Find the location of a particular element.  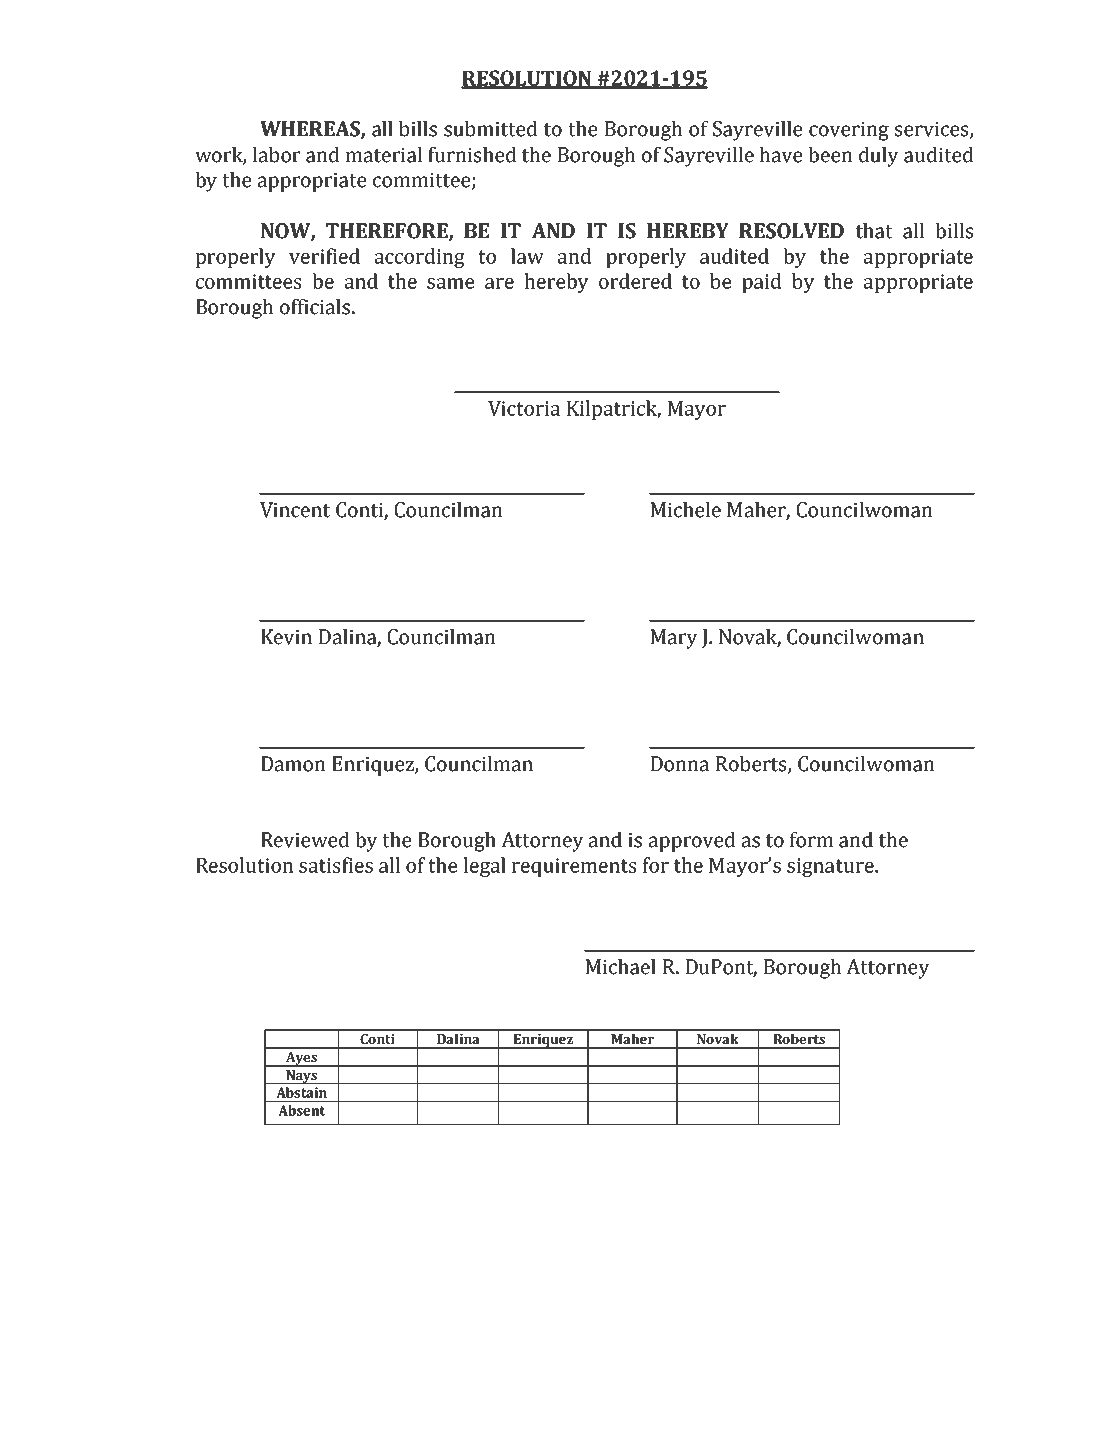

Mary is located at coordinates (674, 639).
